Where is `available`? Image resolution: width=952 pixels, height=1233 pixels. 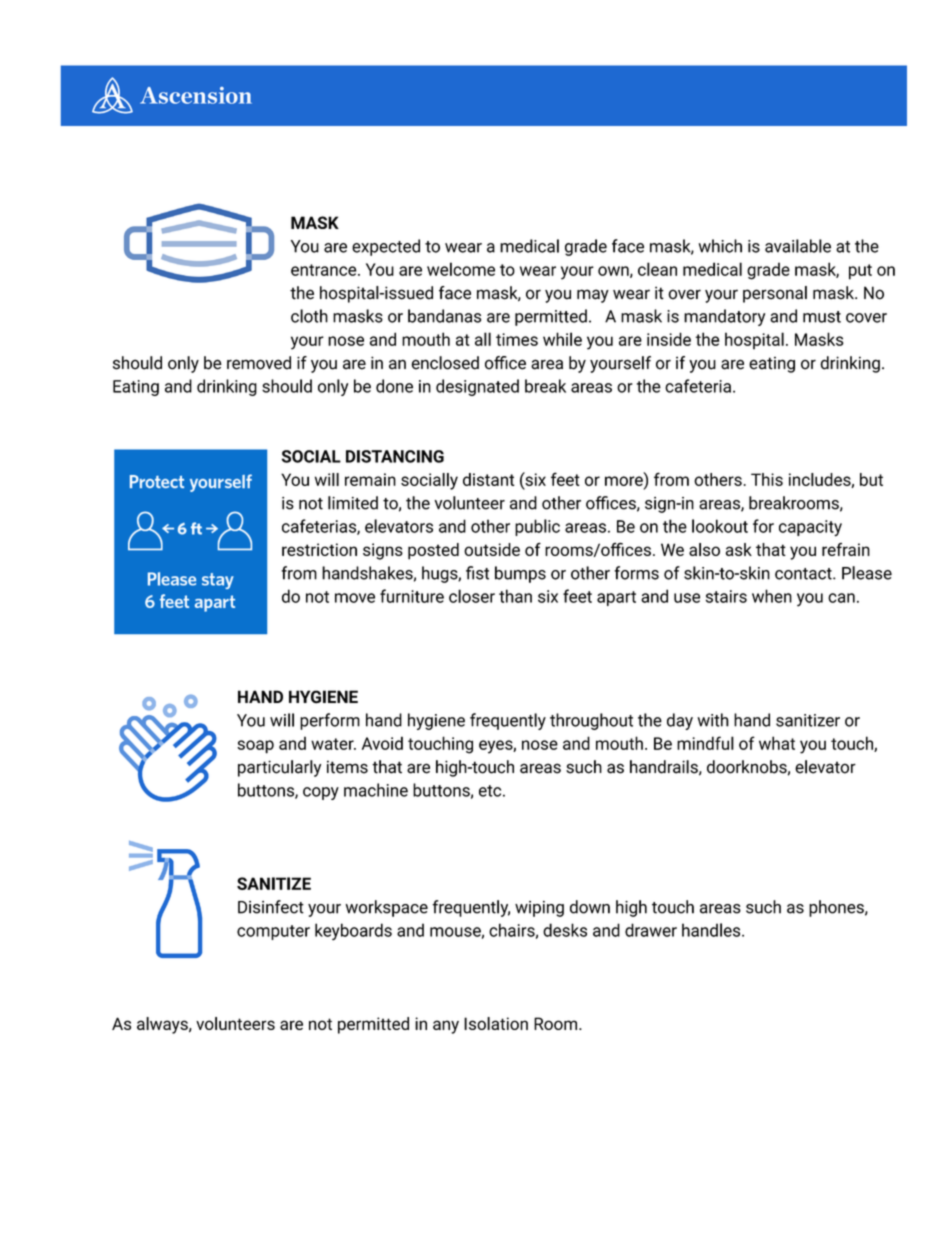
available is located at coordinates (798, 246).
